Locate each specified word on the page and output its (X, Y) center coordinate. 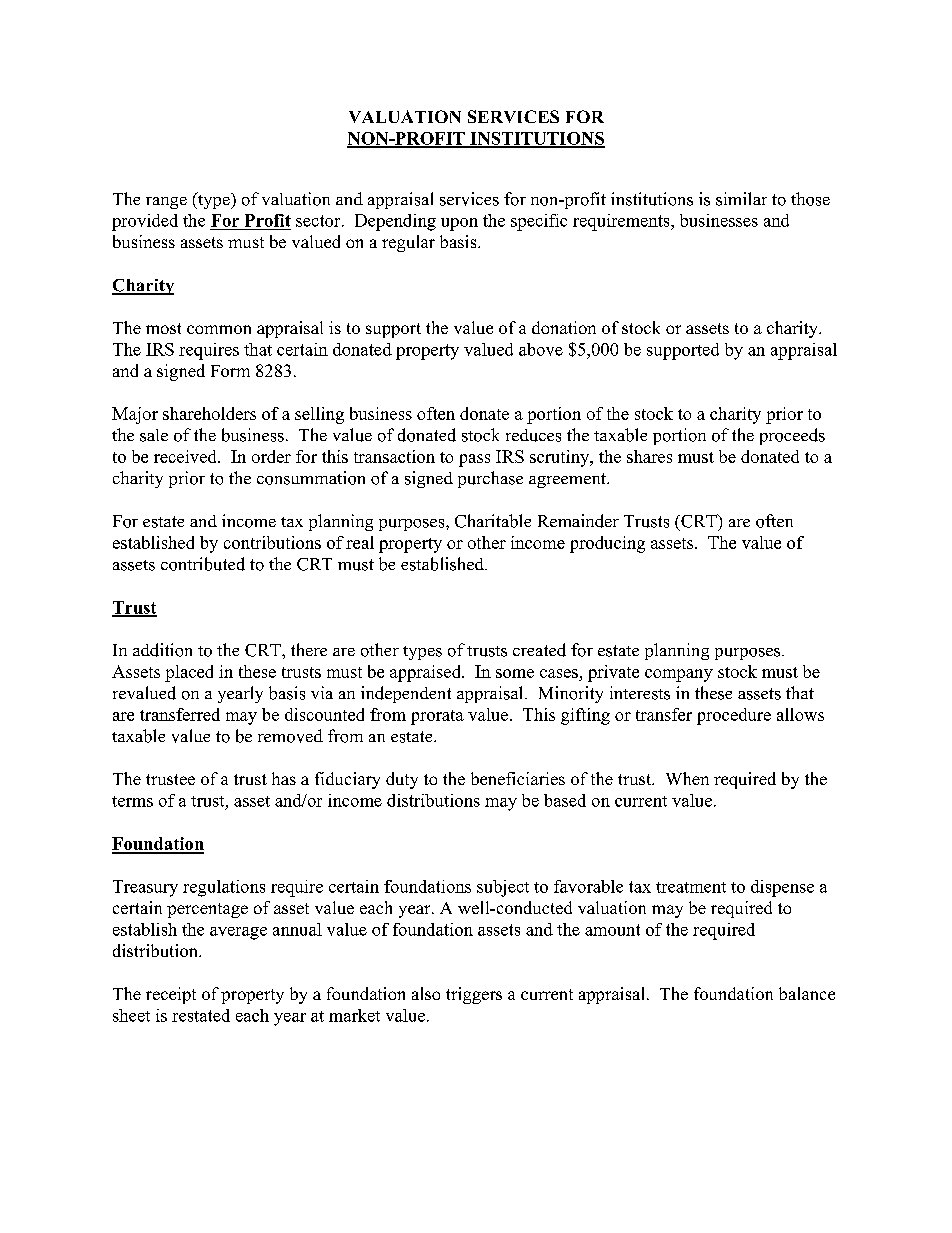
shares (649, 456)
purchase (490, 479)
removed (290, 736)
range (166, 203)
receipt (171, 995)
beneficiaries (518, 778)
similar (741, 199)
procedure (734, 716)
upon (459, 224)
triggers (474, 995)
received (186, 456)
